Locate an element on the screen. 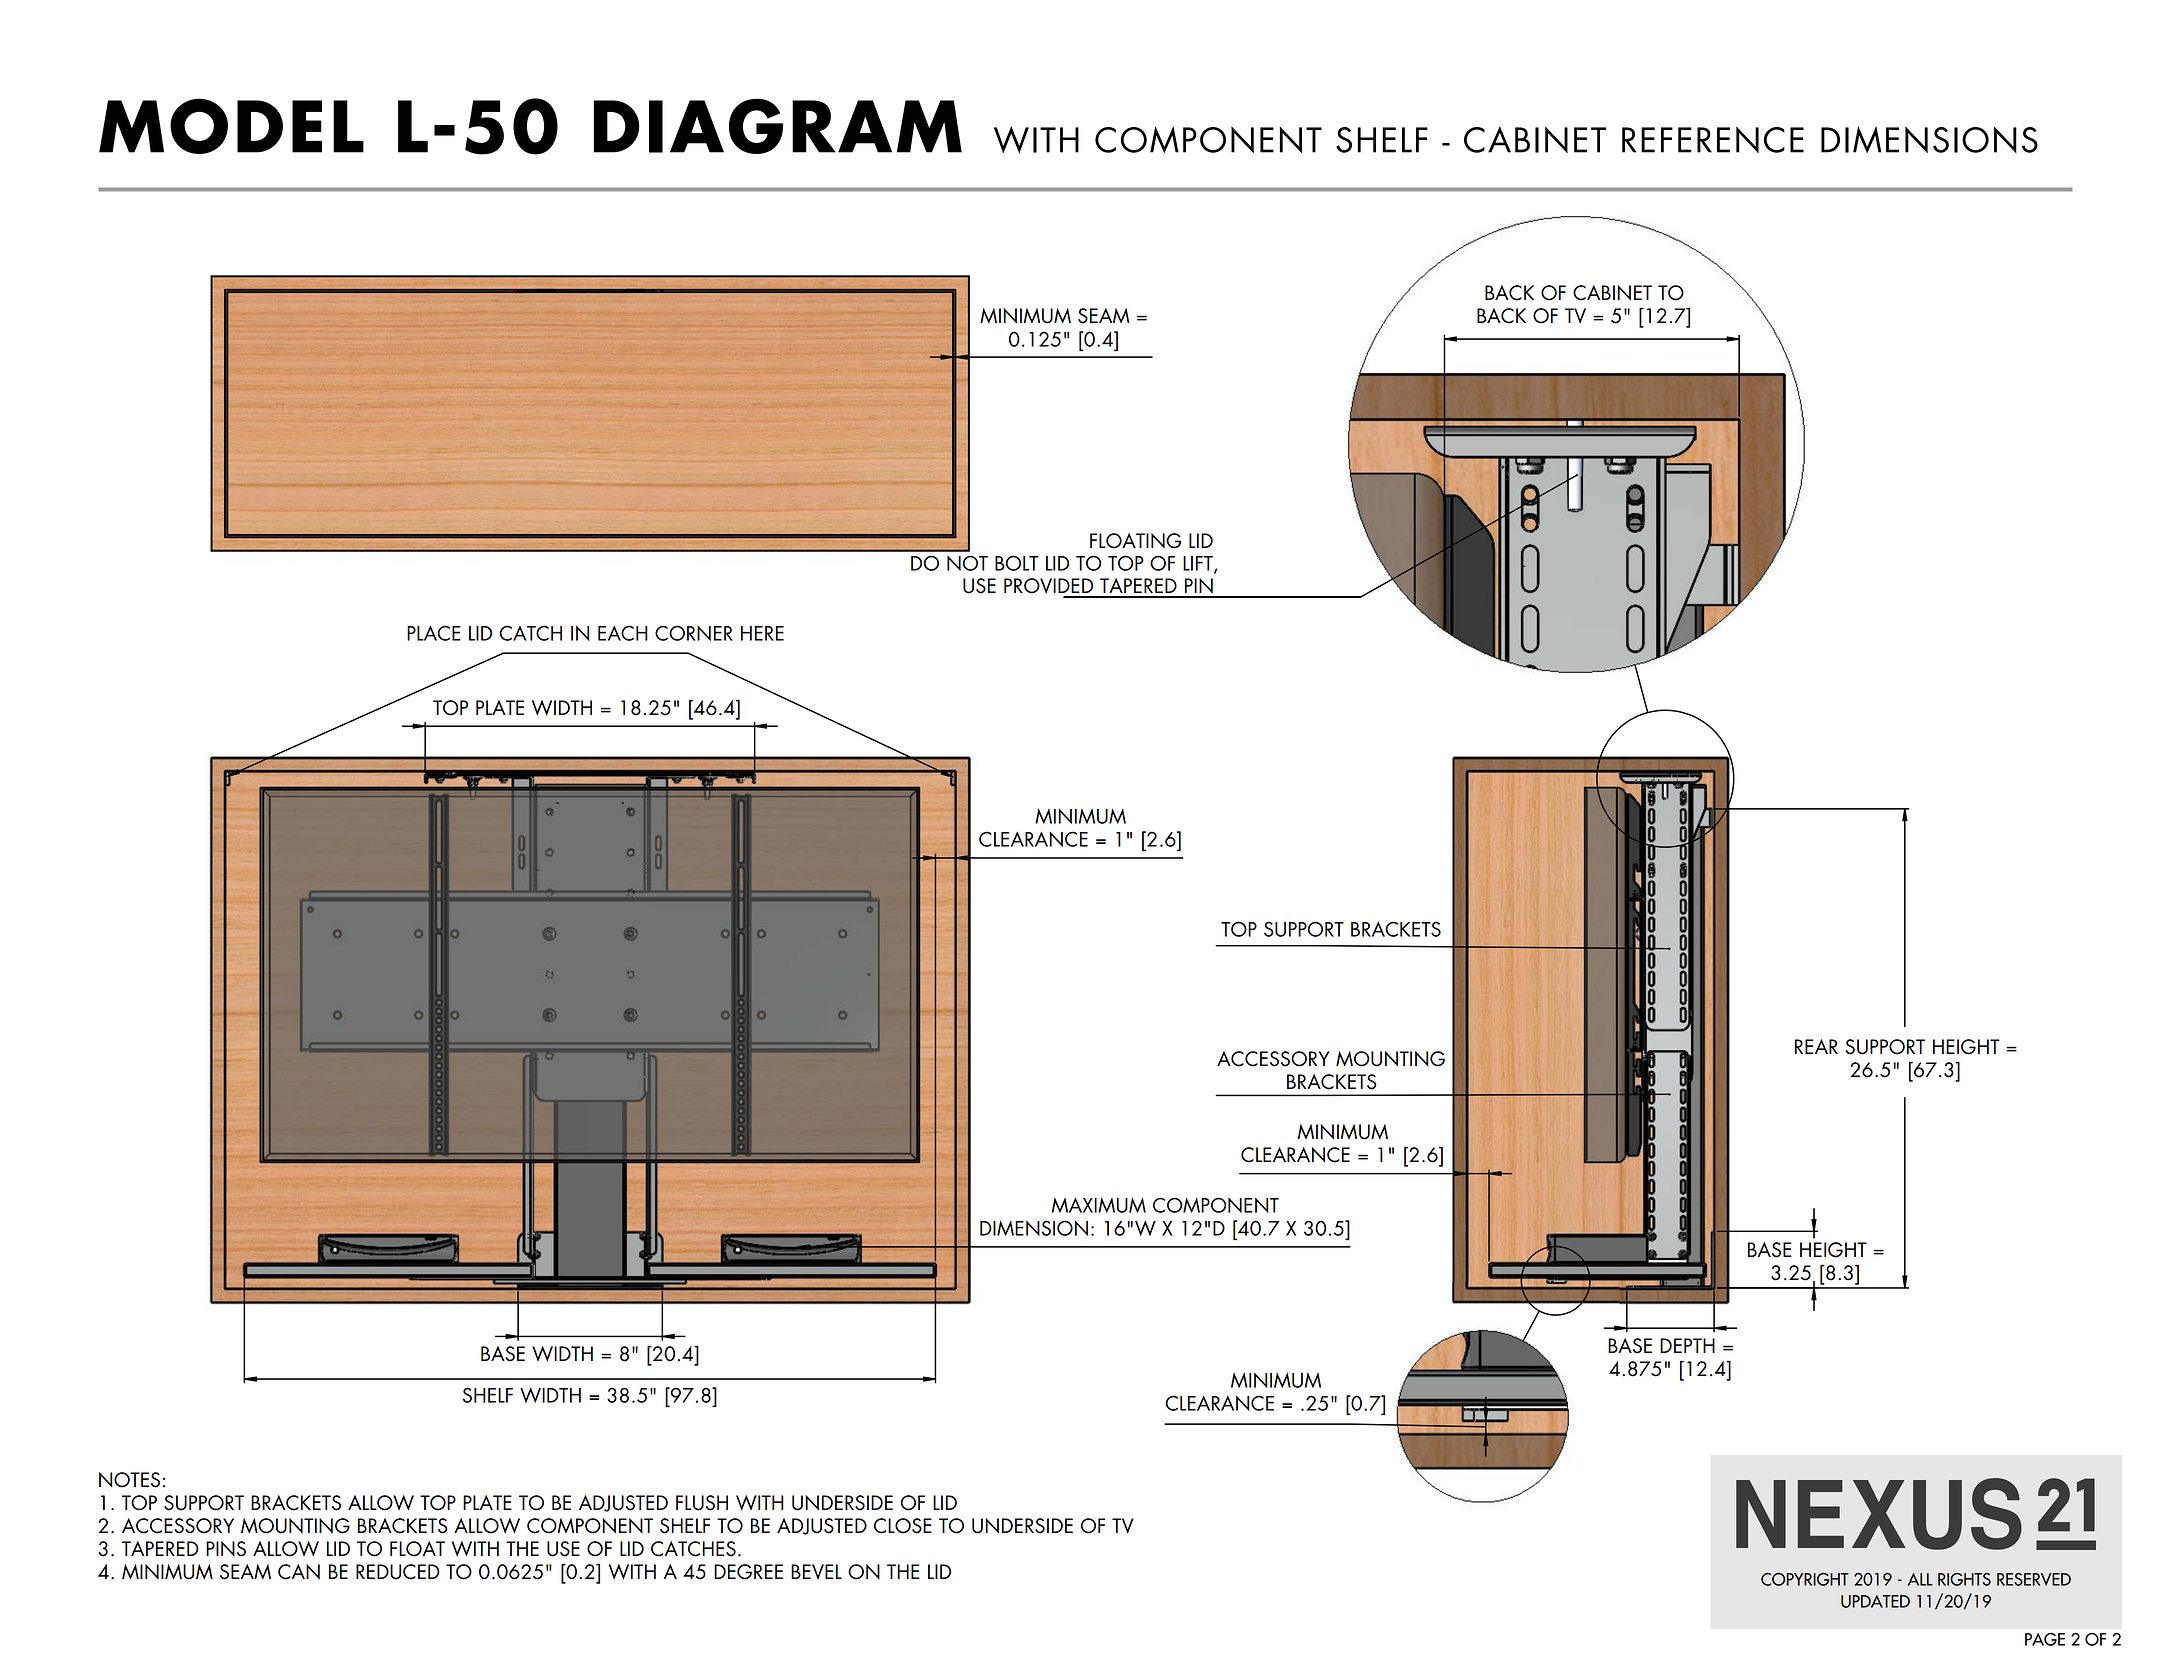  COPYRIGHT is located at coordinates (1805, 1579).
